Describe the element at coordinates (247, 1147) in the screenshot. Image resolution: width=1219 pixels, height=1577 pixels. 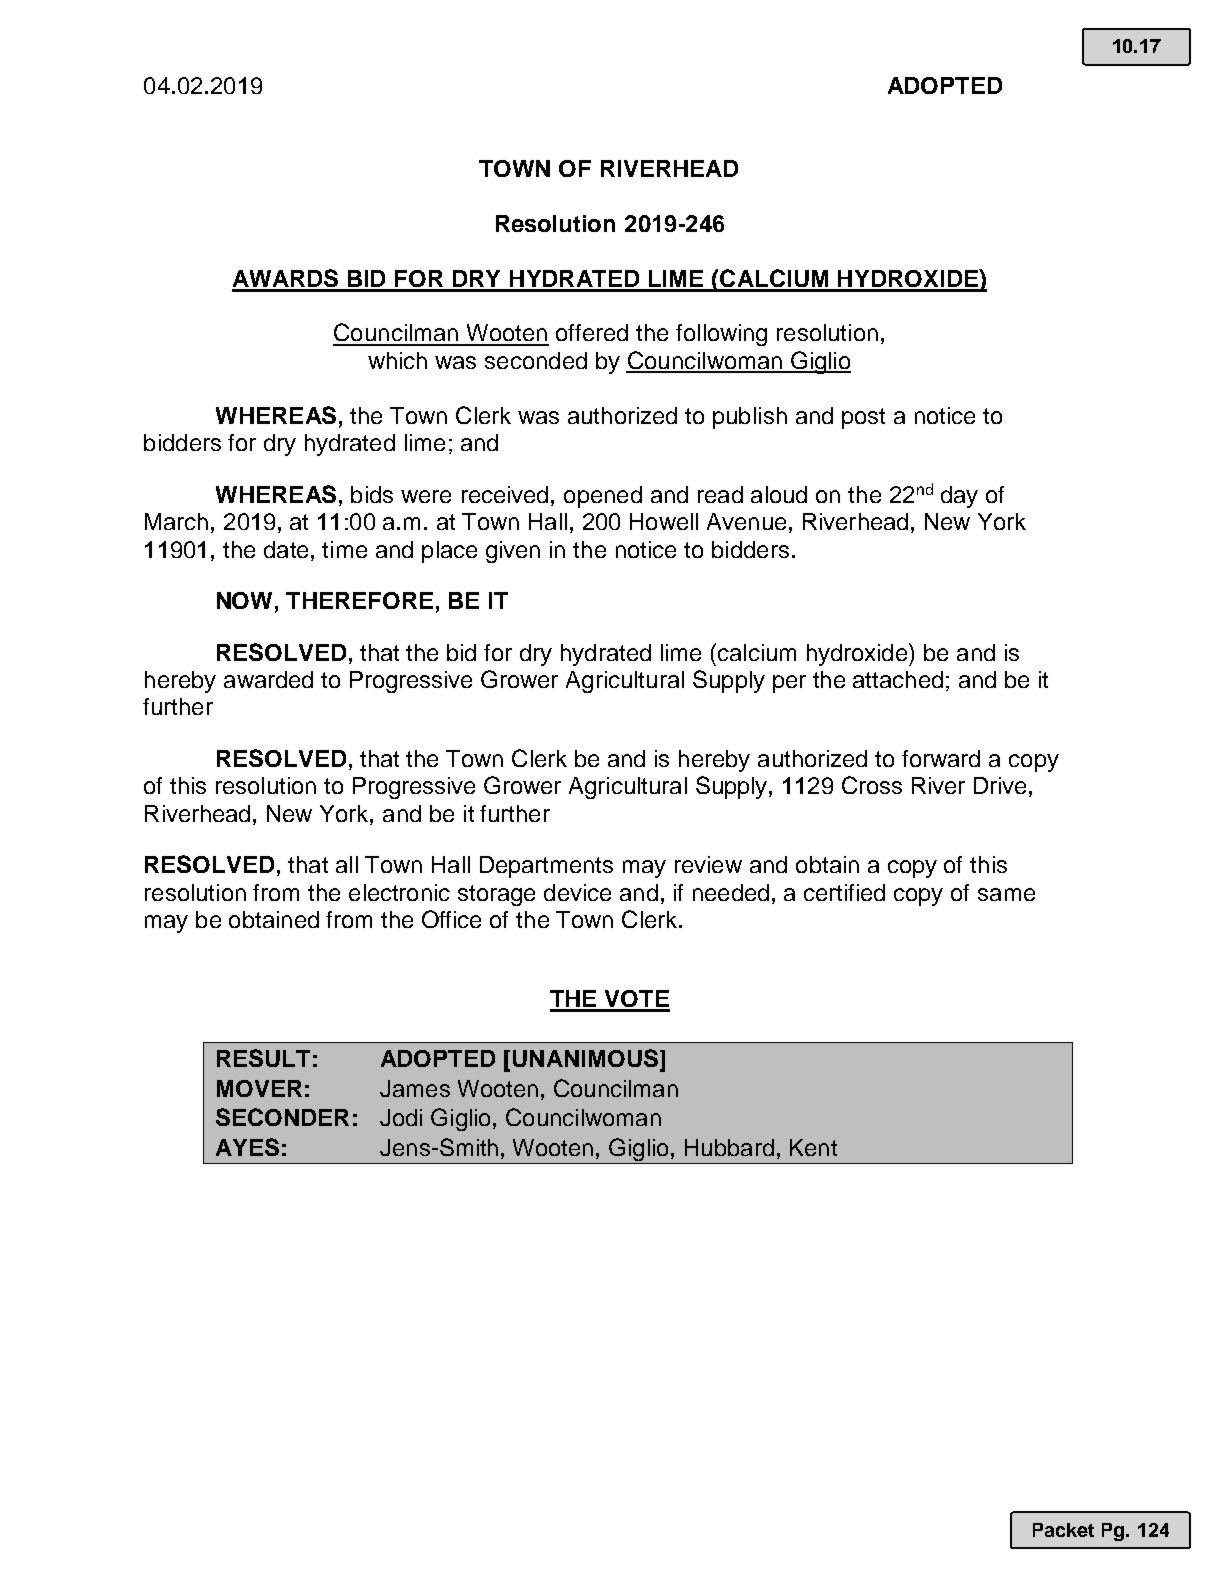
I see `AYES` at that location.
